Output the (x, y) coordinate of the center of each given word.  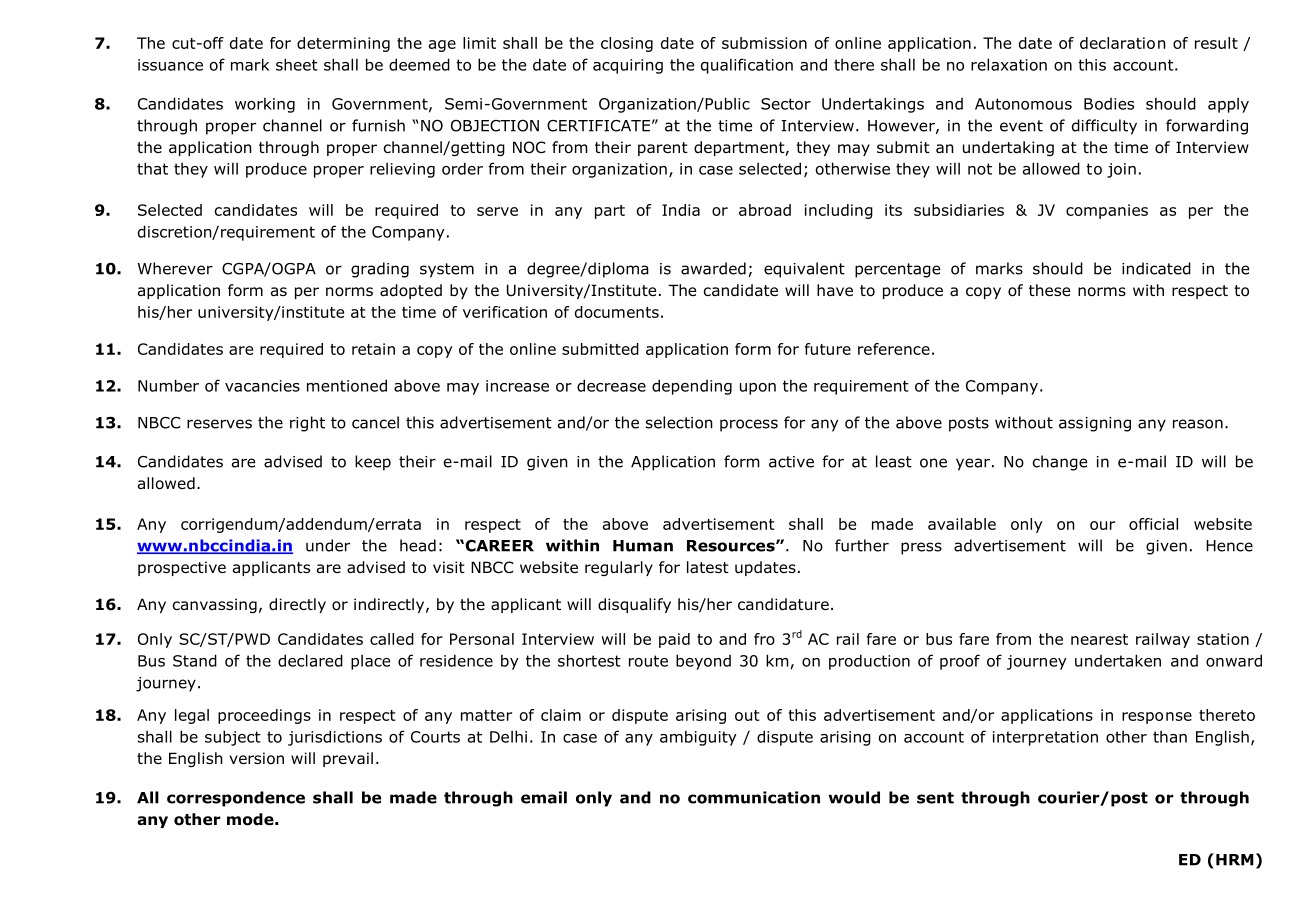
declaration (1123, 43)
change (1060, 463)
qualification (747, 66)
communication (754, 797)
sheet (297, 64)
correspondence (236, 799)
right (307, 424)
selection (679, 422)
